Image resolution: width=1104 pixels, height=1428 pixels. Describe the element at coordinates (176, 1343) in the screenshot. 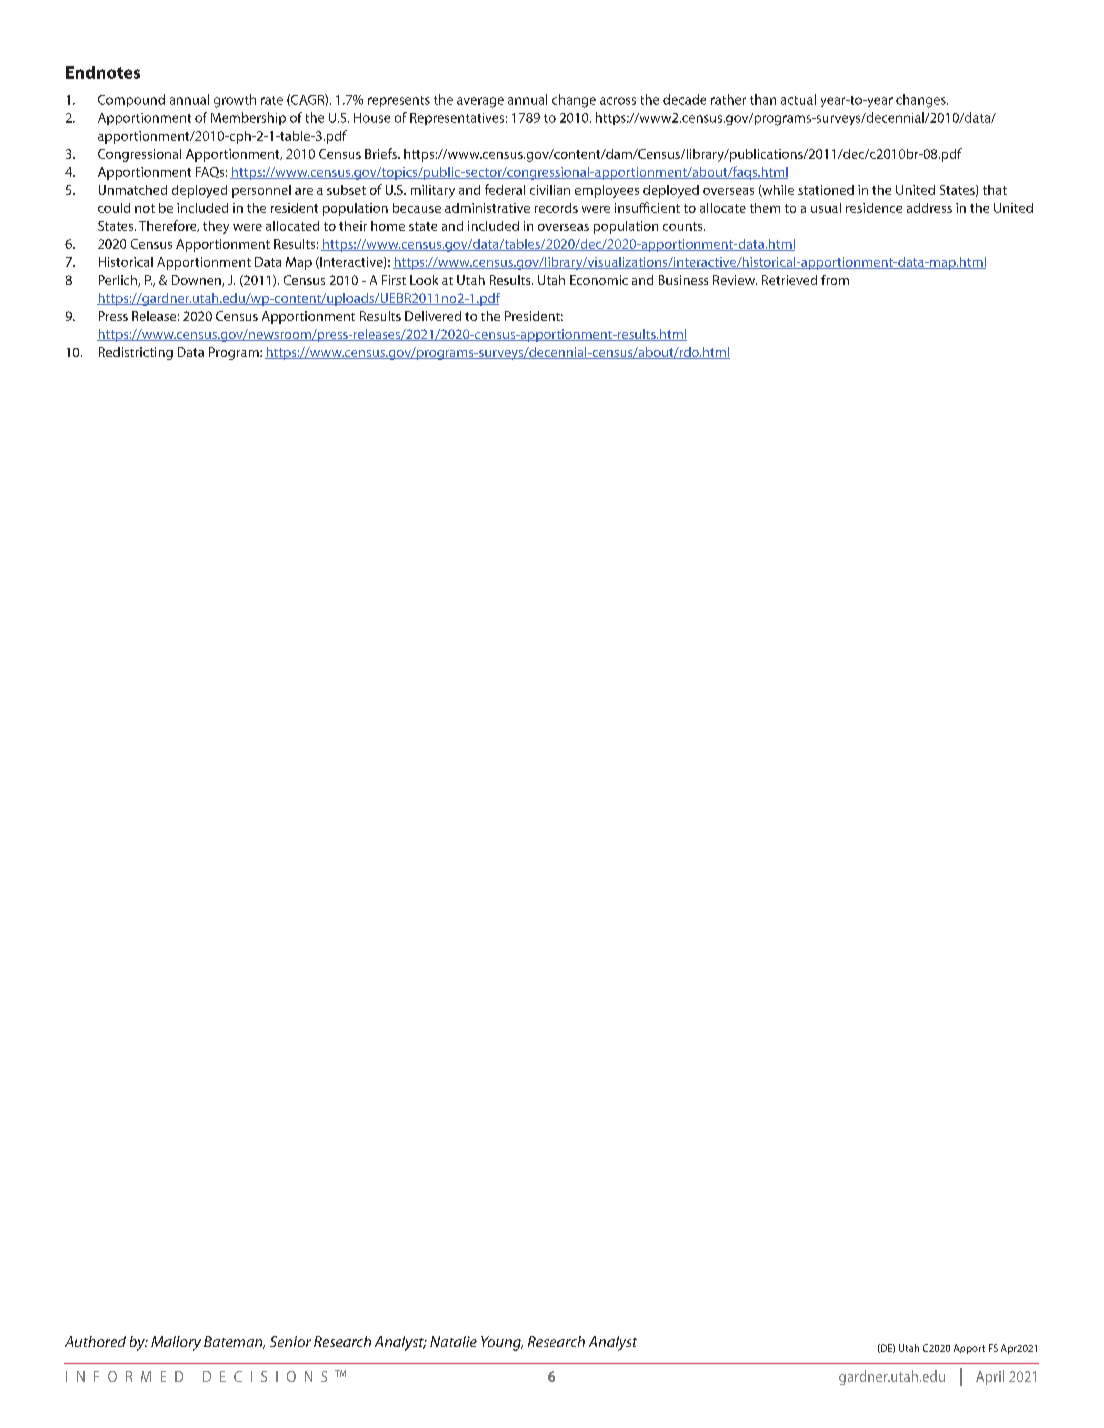

I see `Mallory` at that location.
